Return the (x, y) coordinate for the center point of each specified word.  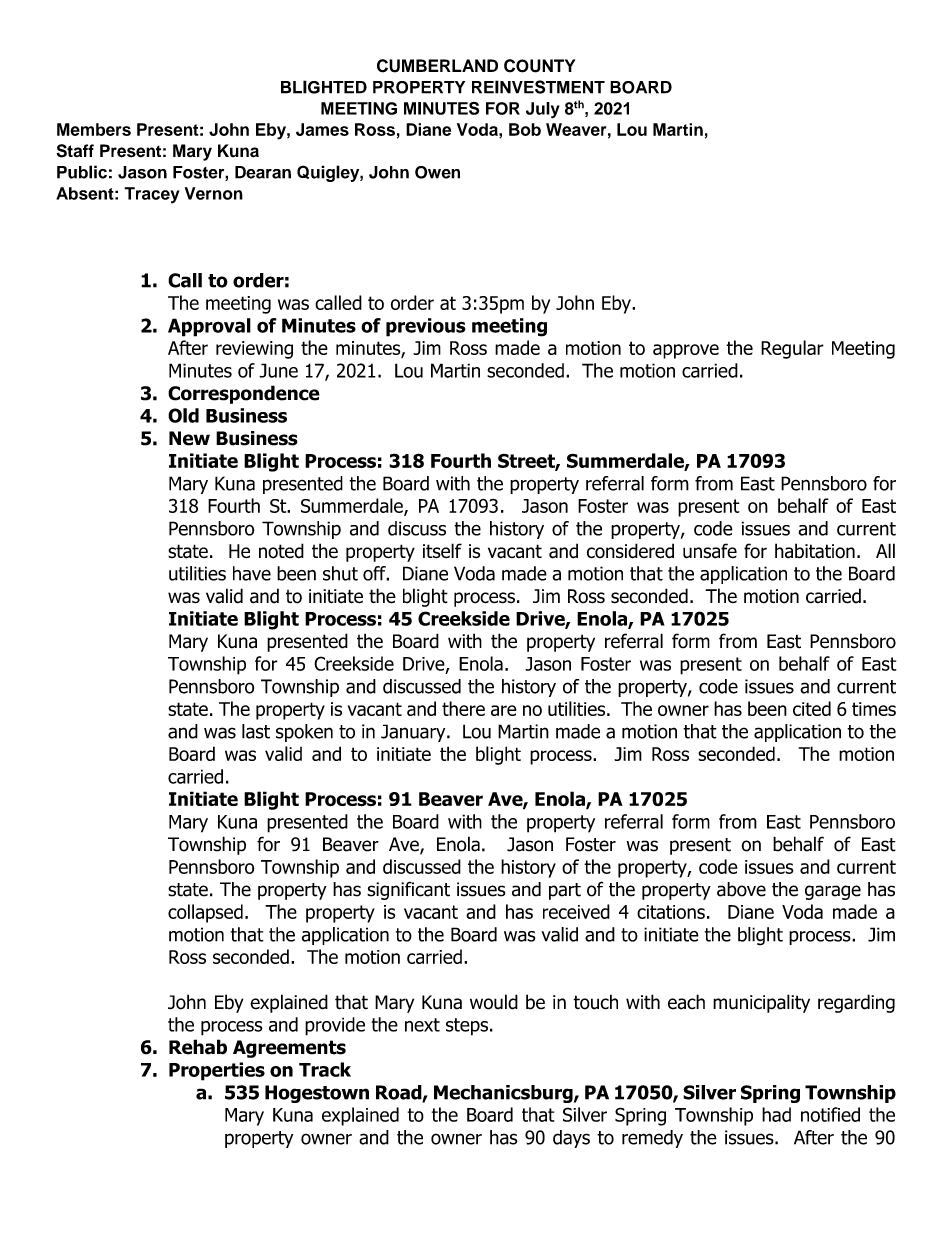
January (414, 733)
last (256, 731)
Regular (792, 349)
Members (94, 129)
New (189, 438)
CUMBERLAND (437, 66)
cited (812, 708)
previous (426, 327)
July (543, 110)
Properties (217, 1071)
